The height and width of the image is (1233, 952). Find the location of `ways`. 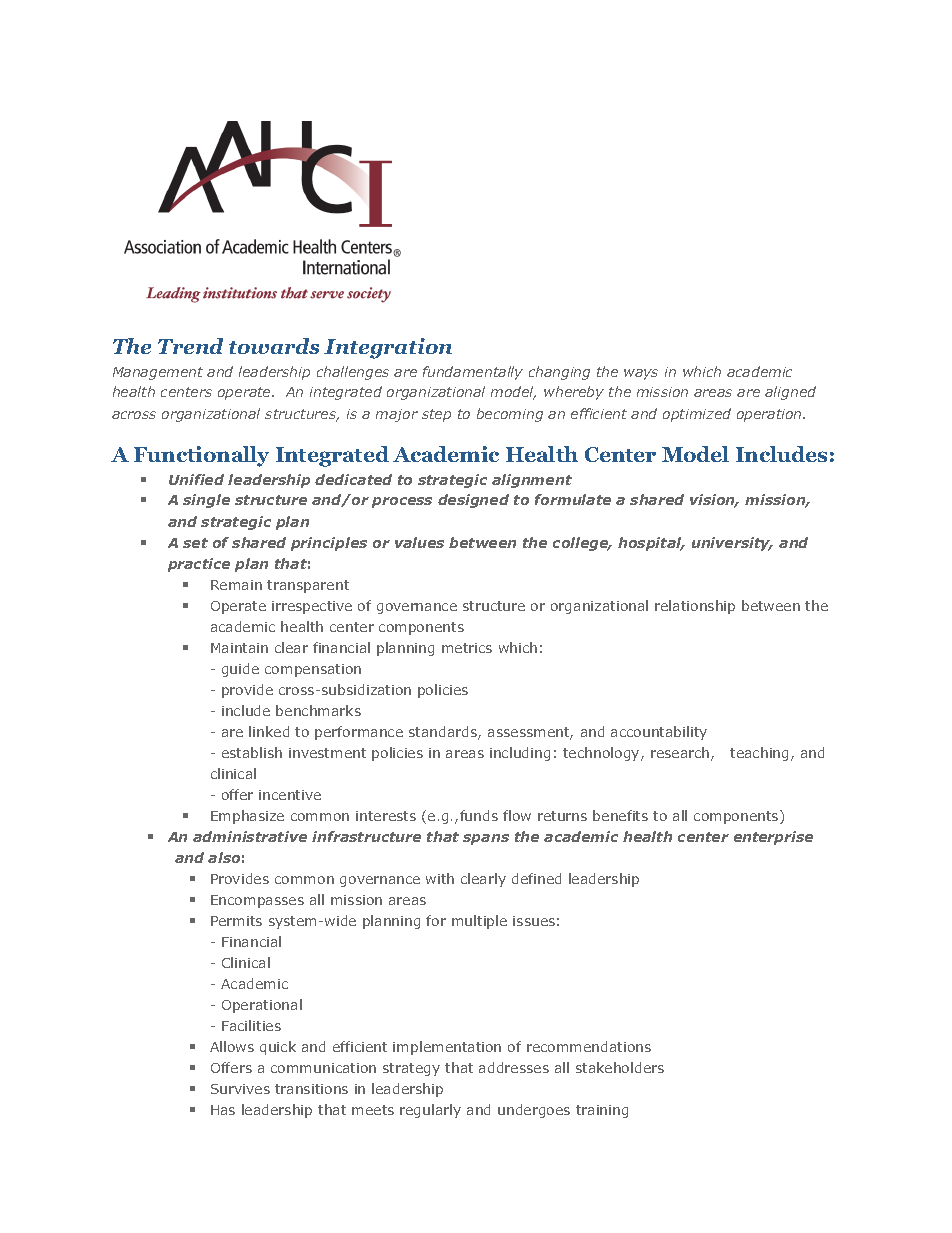

ways is located at coordinates (641, 374).
